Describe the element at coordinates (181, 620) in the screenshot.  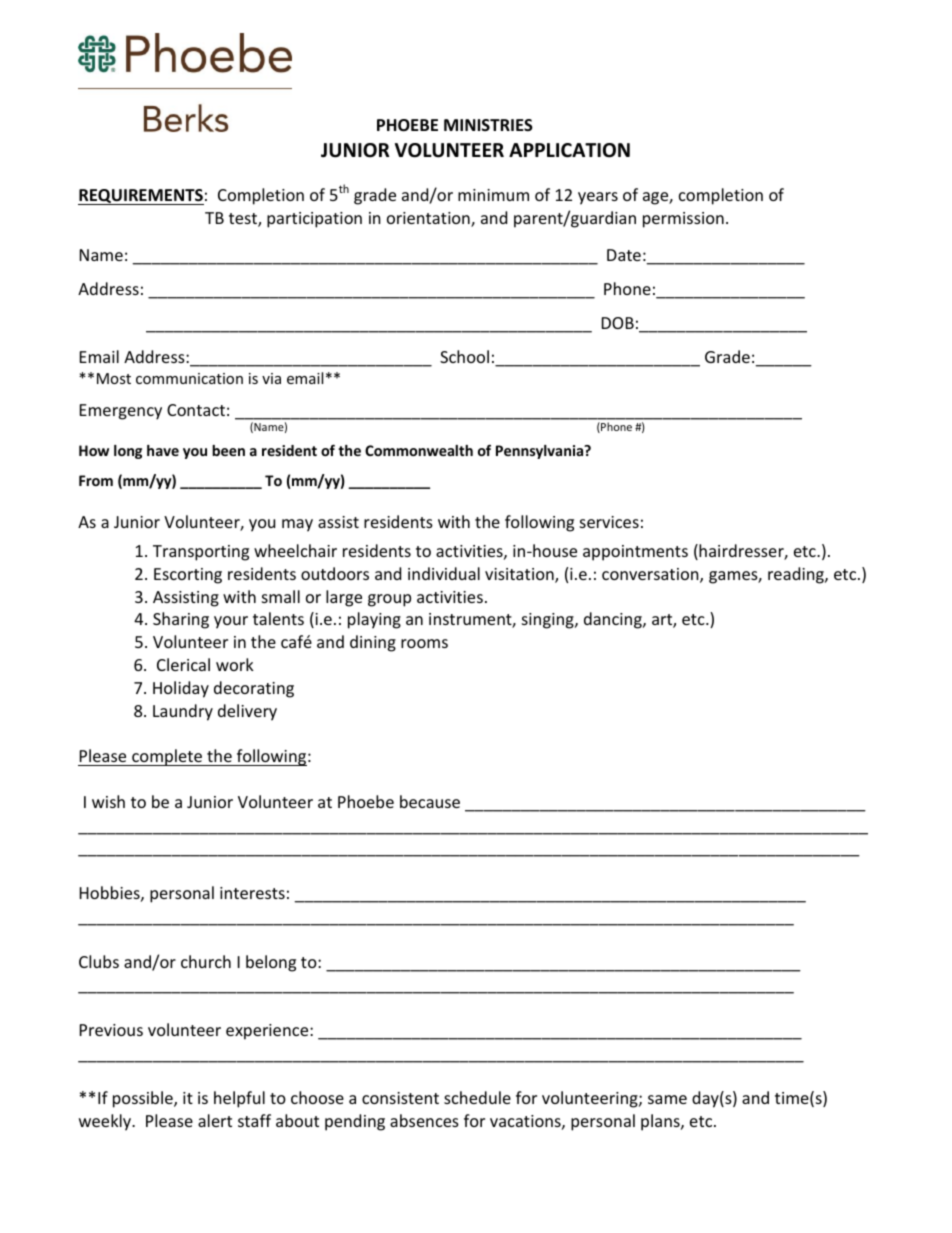
I see `Sharing` at that location.
